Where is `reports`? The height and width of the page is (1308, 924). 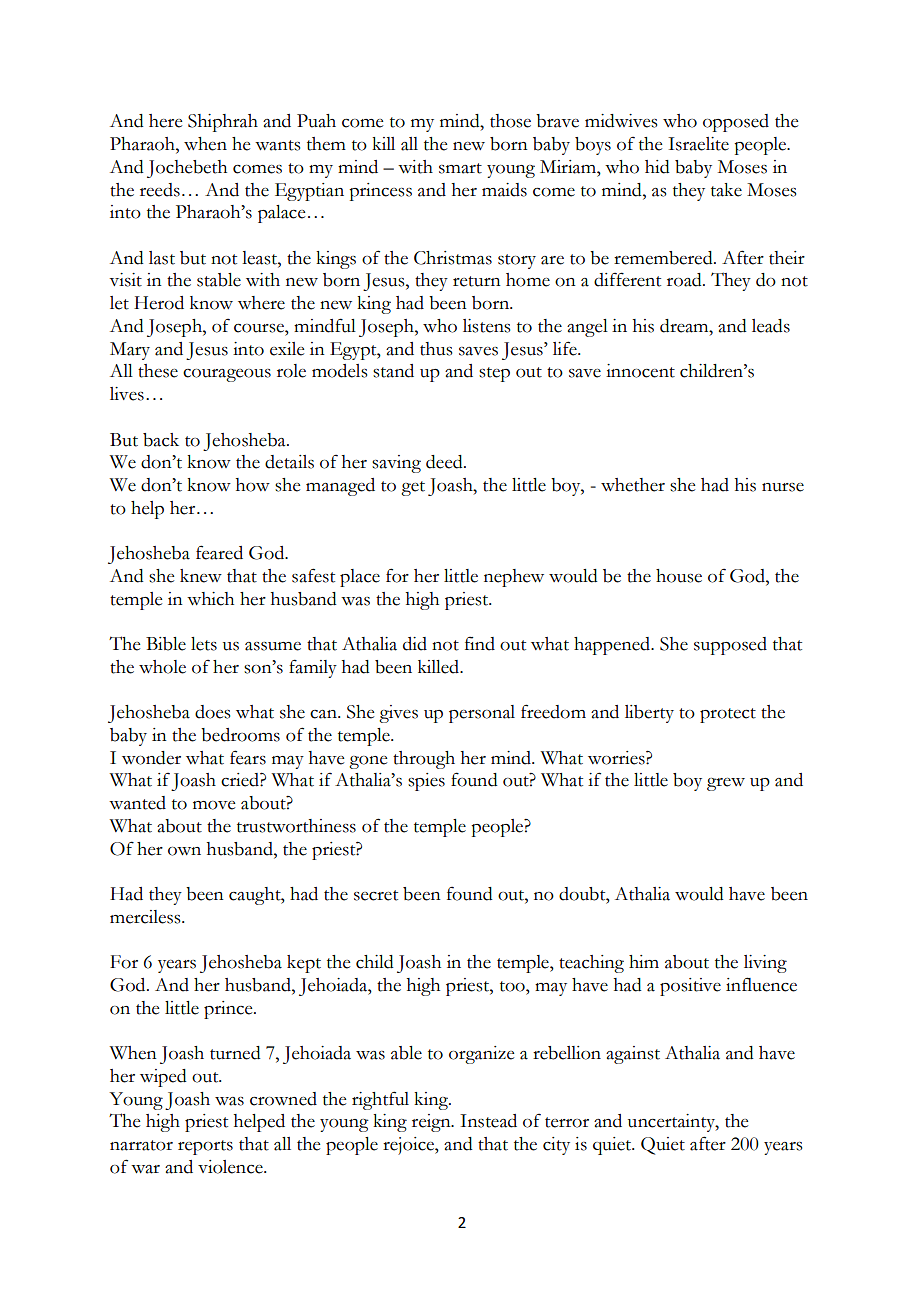 reports is located at coordinates (205, 1147).
